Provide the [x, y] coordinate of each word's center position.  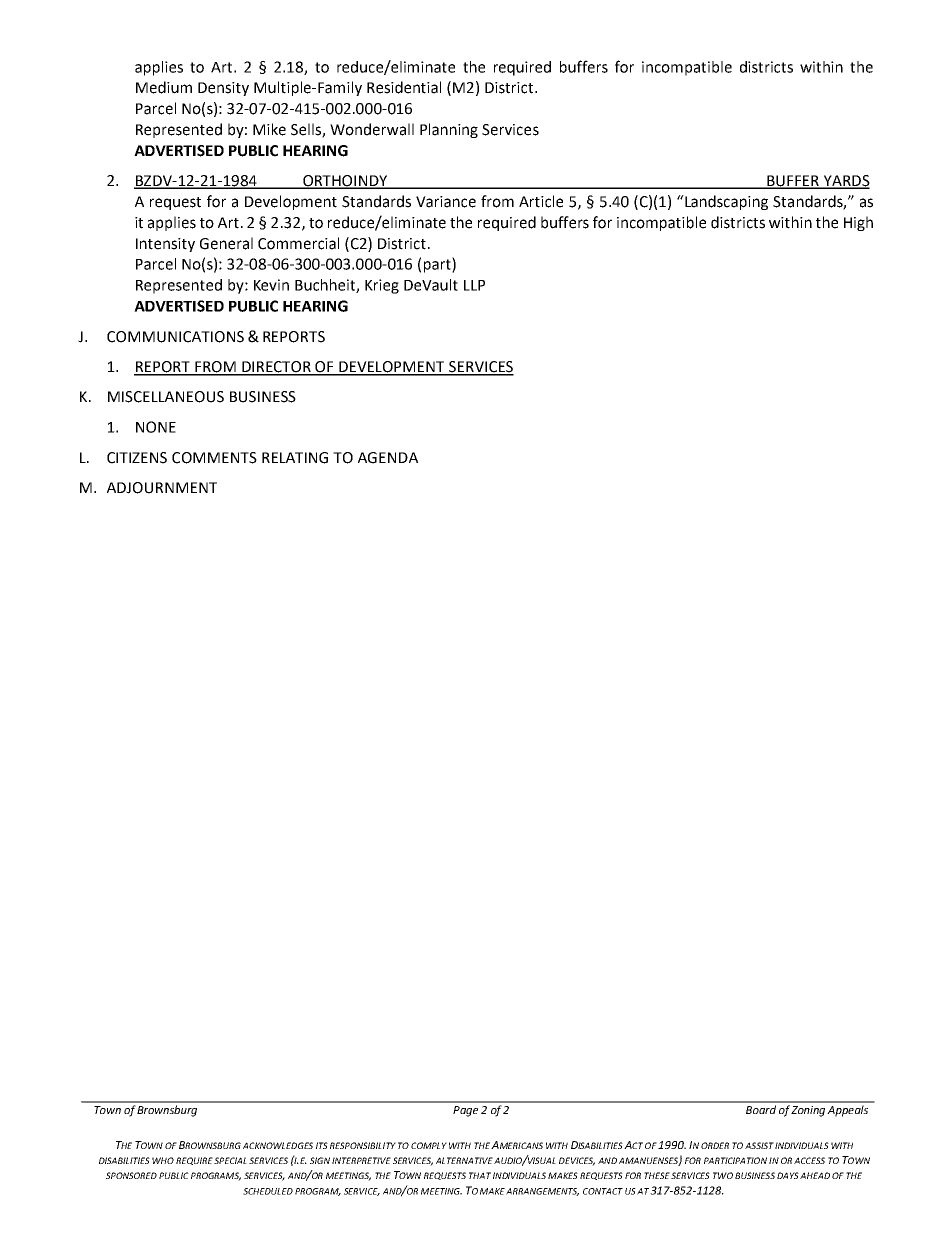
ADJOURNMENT [162, 488]
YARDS [846, 182]
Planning [449, 130]
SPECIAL [230, 1160]
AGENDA [388, 458]
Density [223, 89]
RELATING [295, 458]
